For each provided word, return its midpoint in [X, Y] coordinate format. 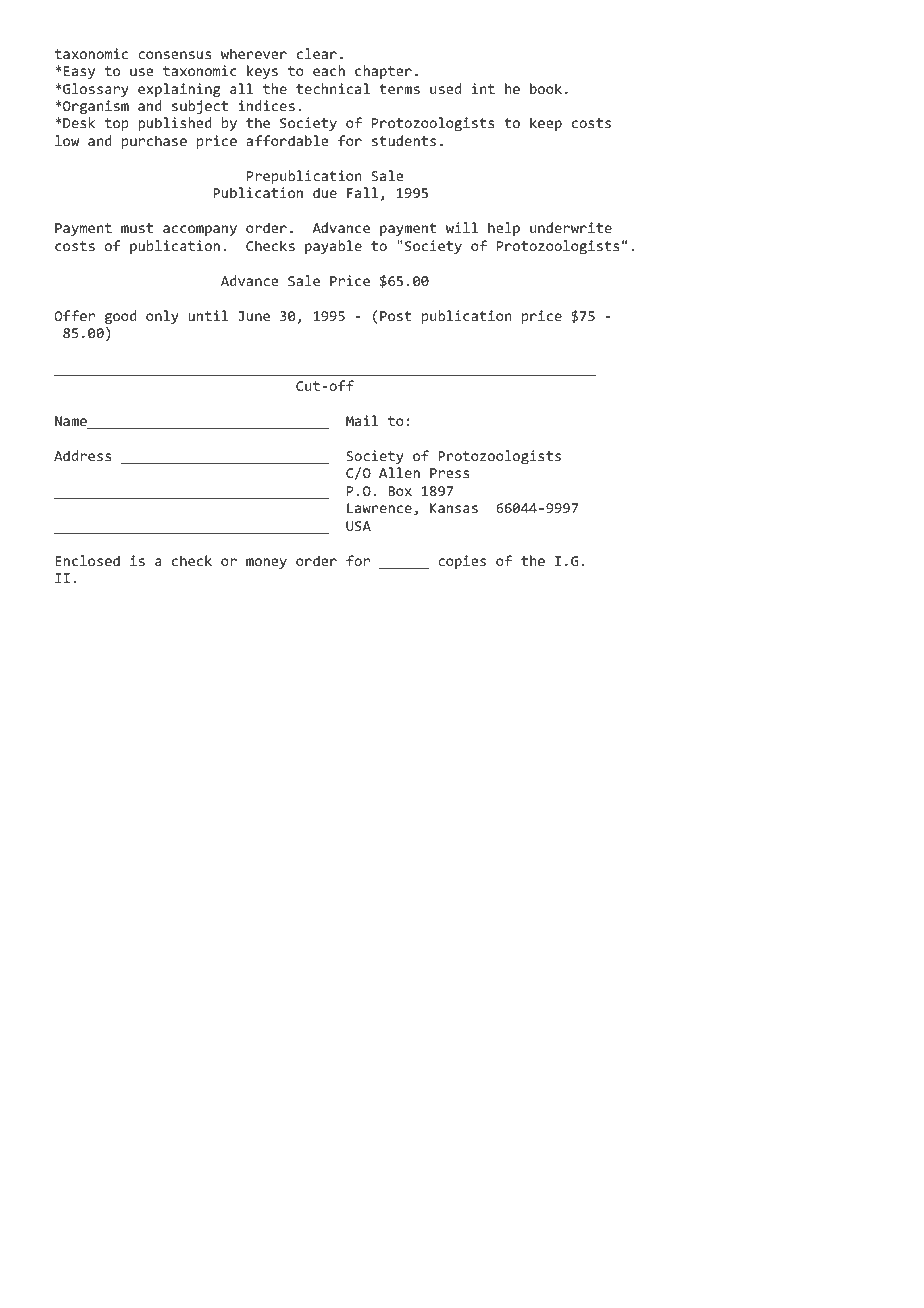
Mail [362, 420]
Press [450, 473]
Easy [79, 72]
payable [333, 247]
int [483, 88]
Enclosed [87, 560]
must [137, 228]
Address [83, 455]
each [329, 70]
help [504, 229]
